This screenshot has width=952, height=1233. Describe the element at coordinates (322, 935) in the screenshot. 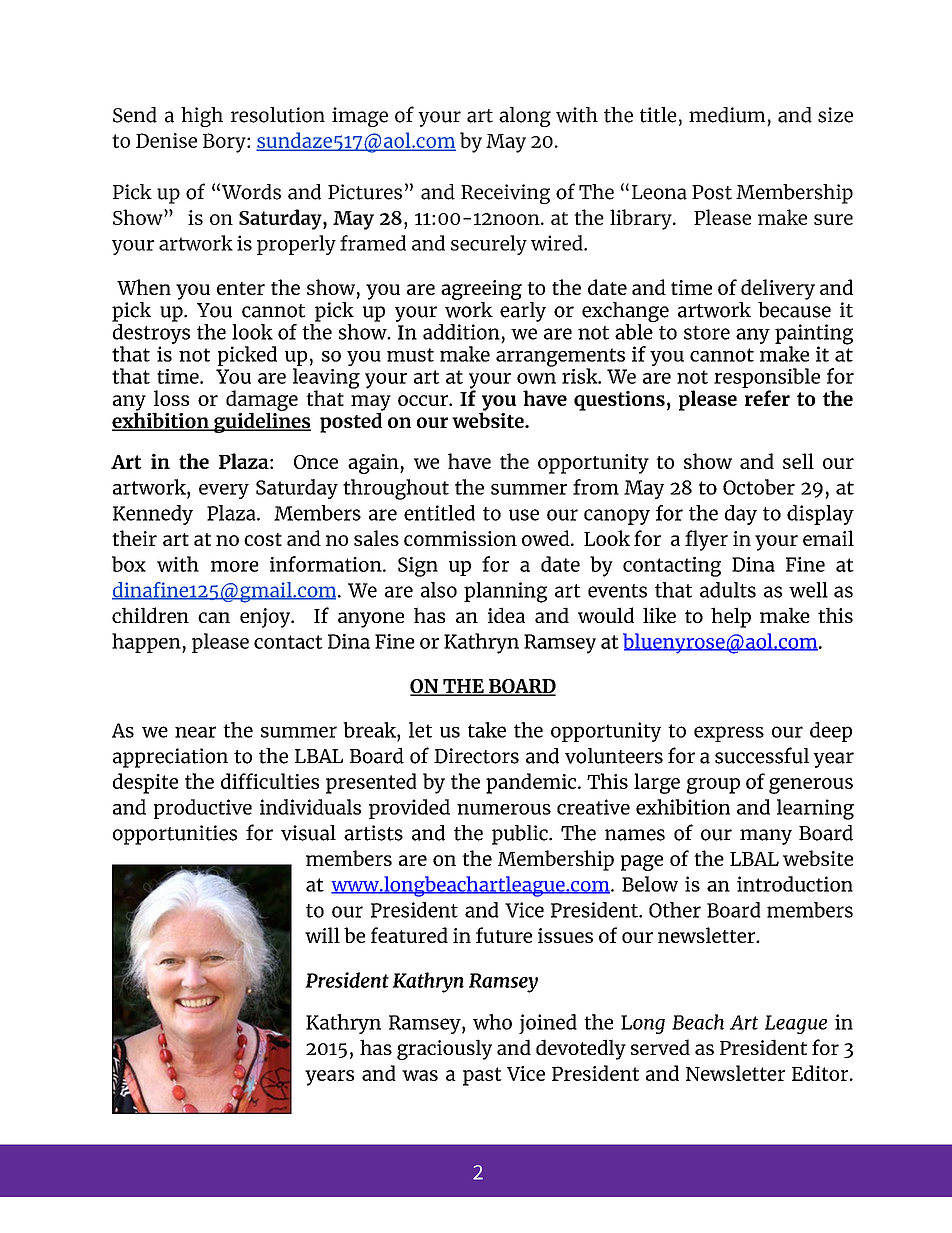

I see `will` at that location.
